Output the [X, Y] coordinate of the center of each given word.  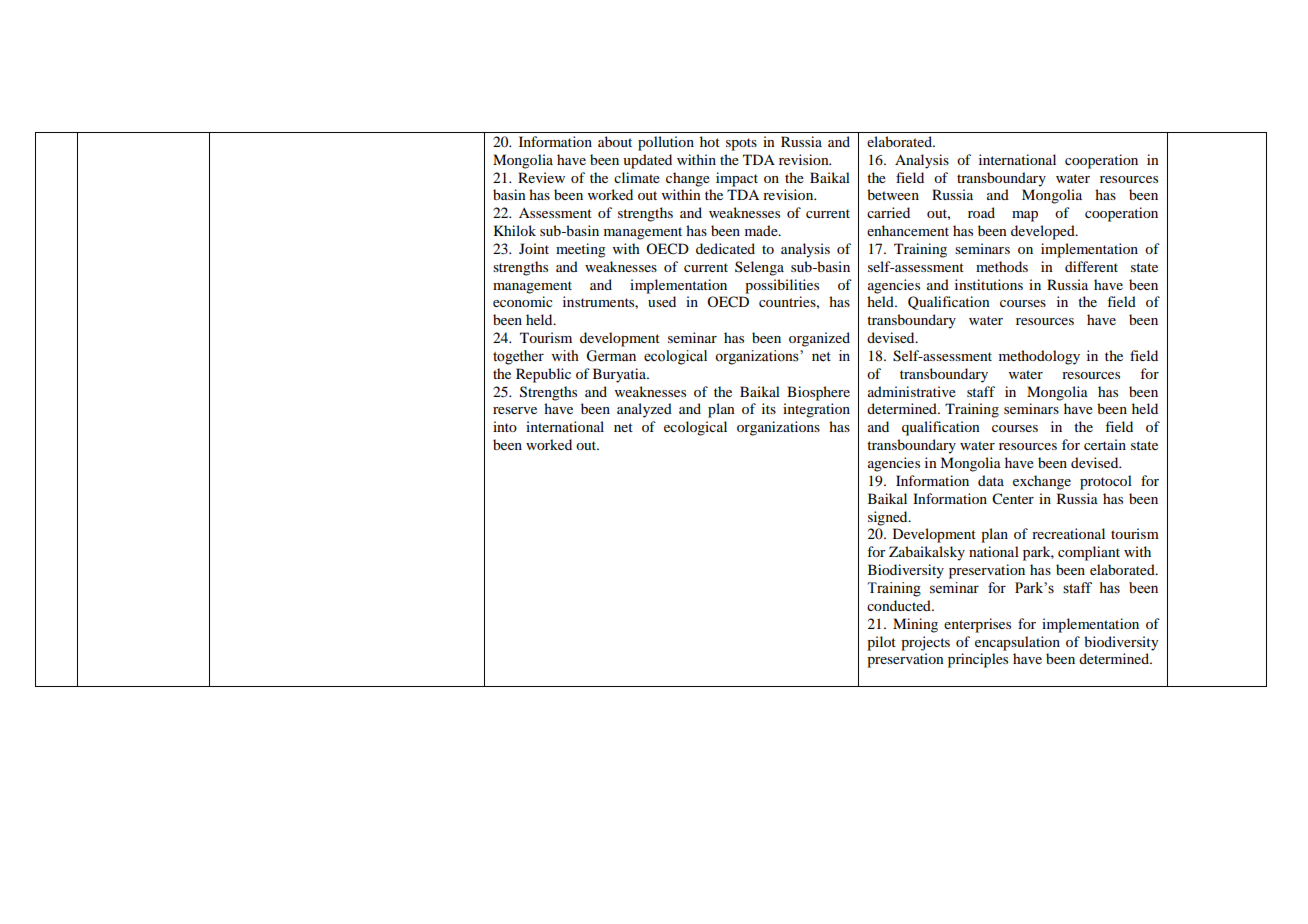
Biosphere [818, 393]
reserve [515, 410]
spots [741, 144]
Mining [915, 625]
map [1025, 216]
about [615, 141]
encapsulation [1017, 643]
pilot [881, 643]
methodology [1039, 357]
